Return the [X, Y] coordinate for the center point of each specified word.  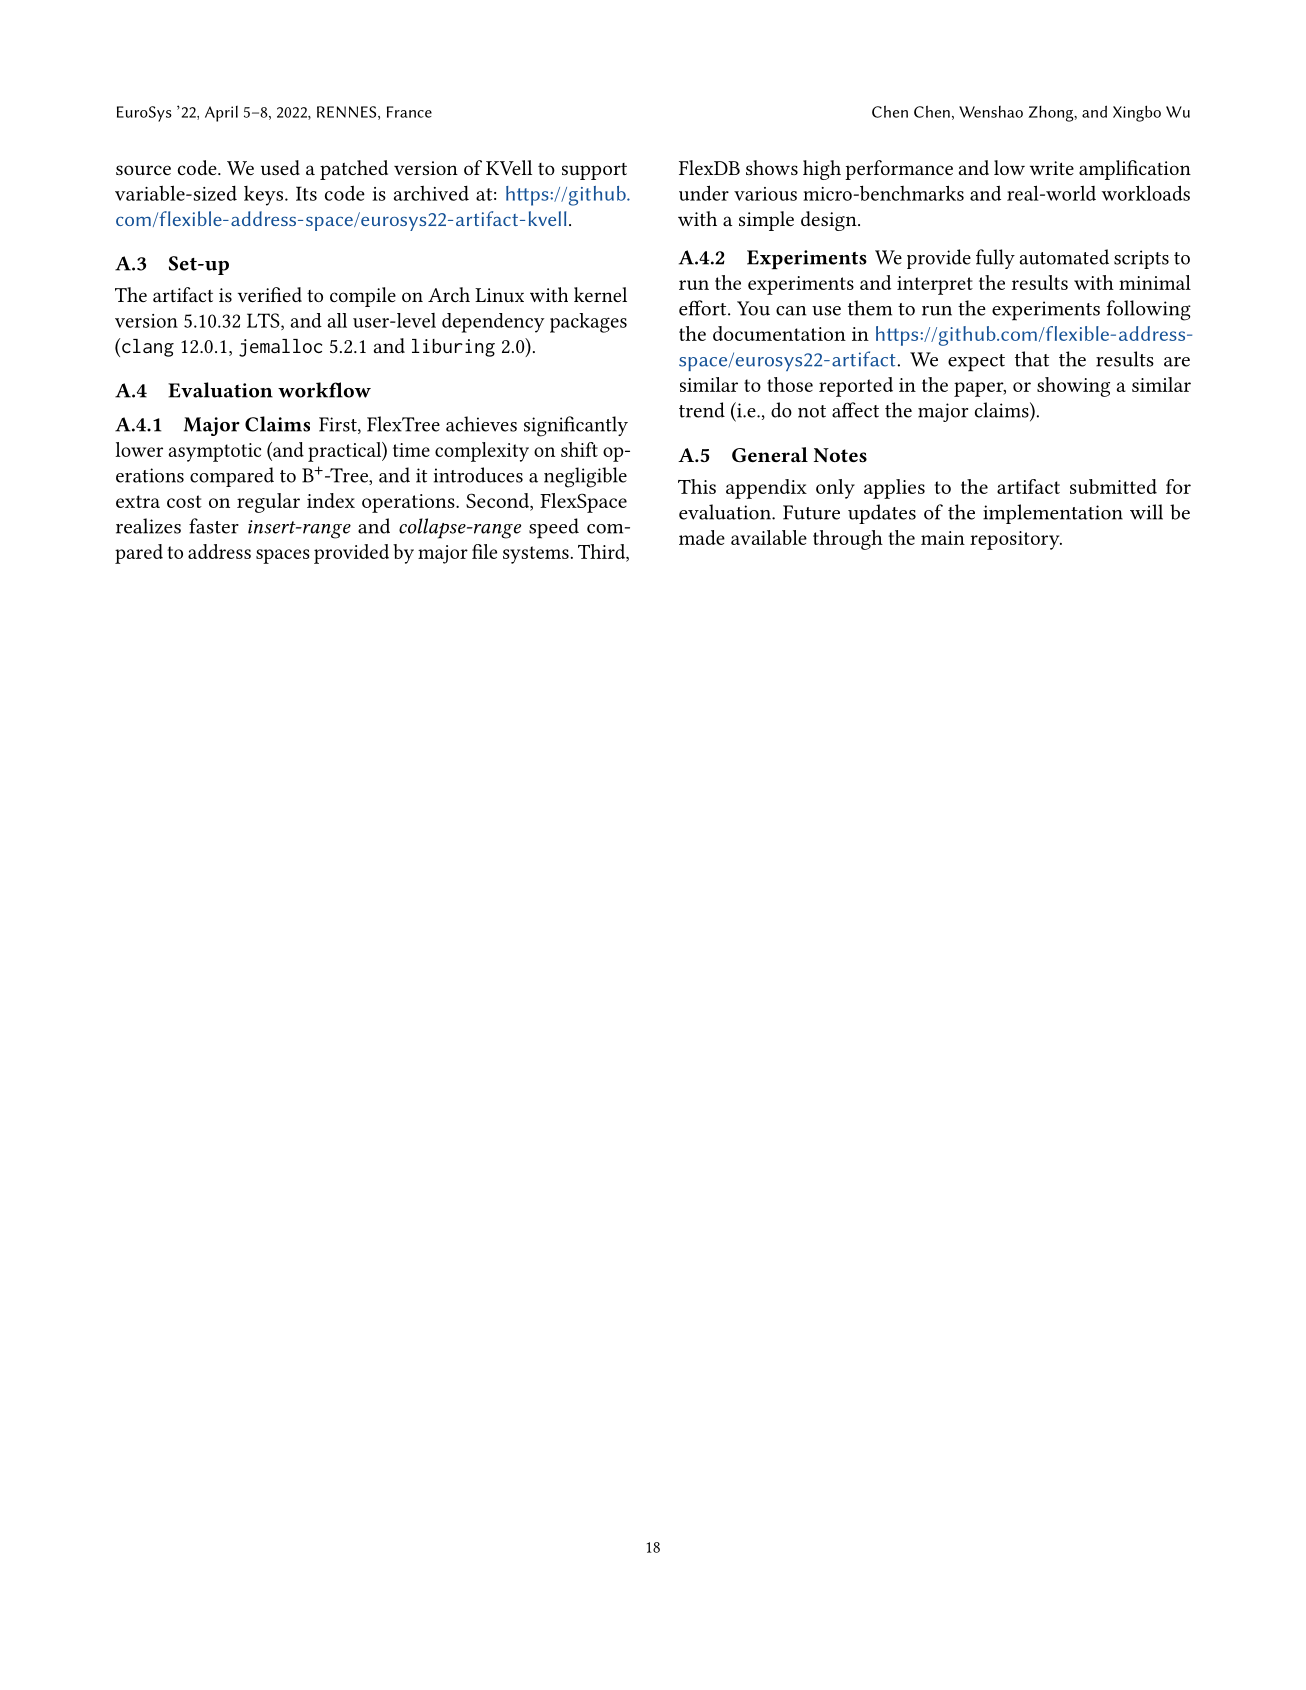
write [1052, 168]
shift [579, 449]
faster [214, 526]
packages [588, 323]
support [594, 171]
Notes [840, 455]
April [221, 114]
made [702, 537]
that [1032, 359]
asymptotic [215, 452]
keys [265, 196]
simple [766, 221]
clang [148, 348]
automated [1064, 257]
